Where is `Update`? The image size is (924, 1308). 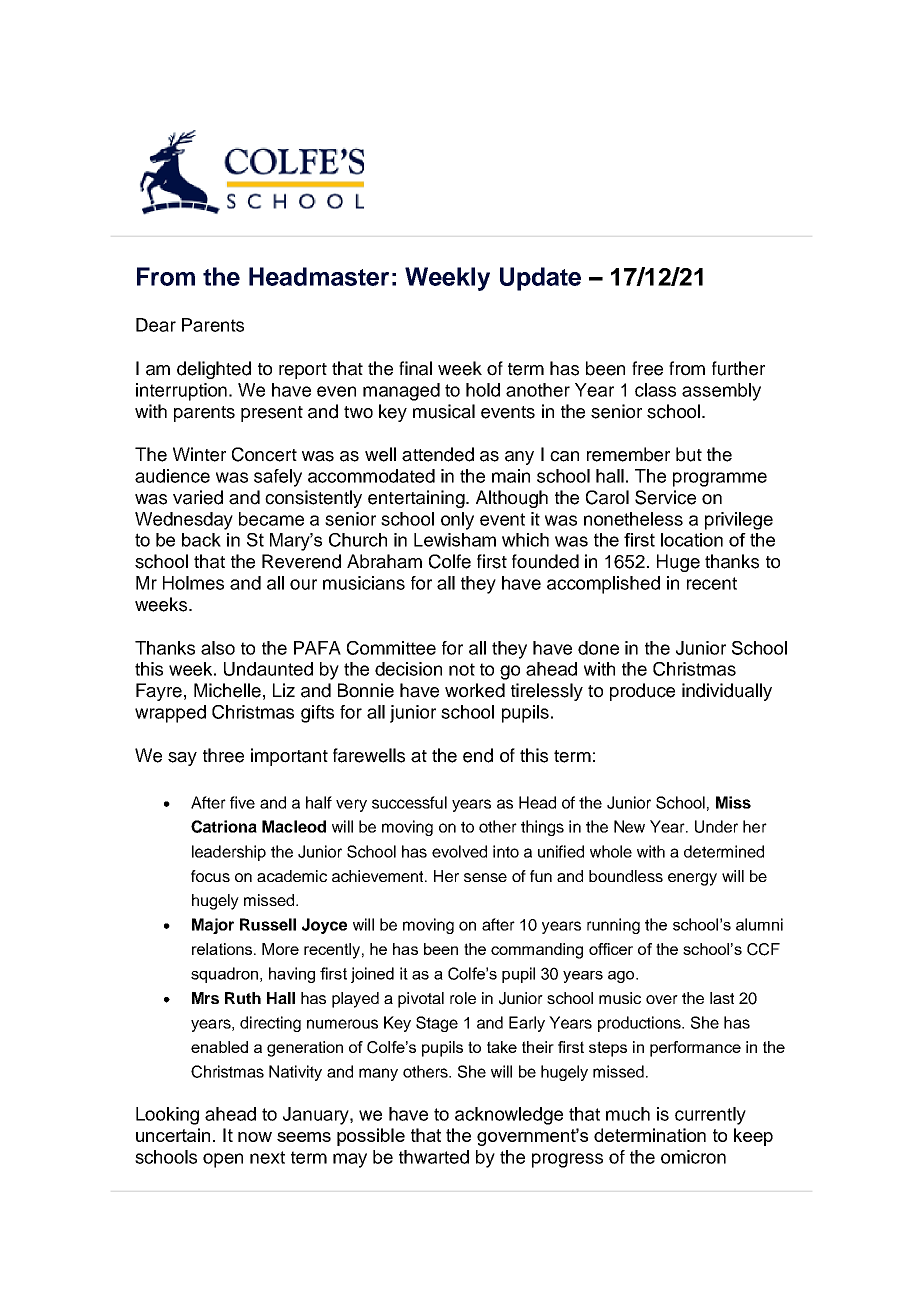
Update is located at coordinates (540, 279).
